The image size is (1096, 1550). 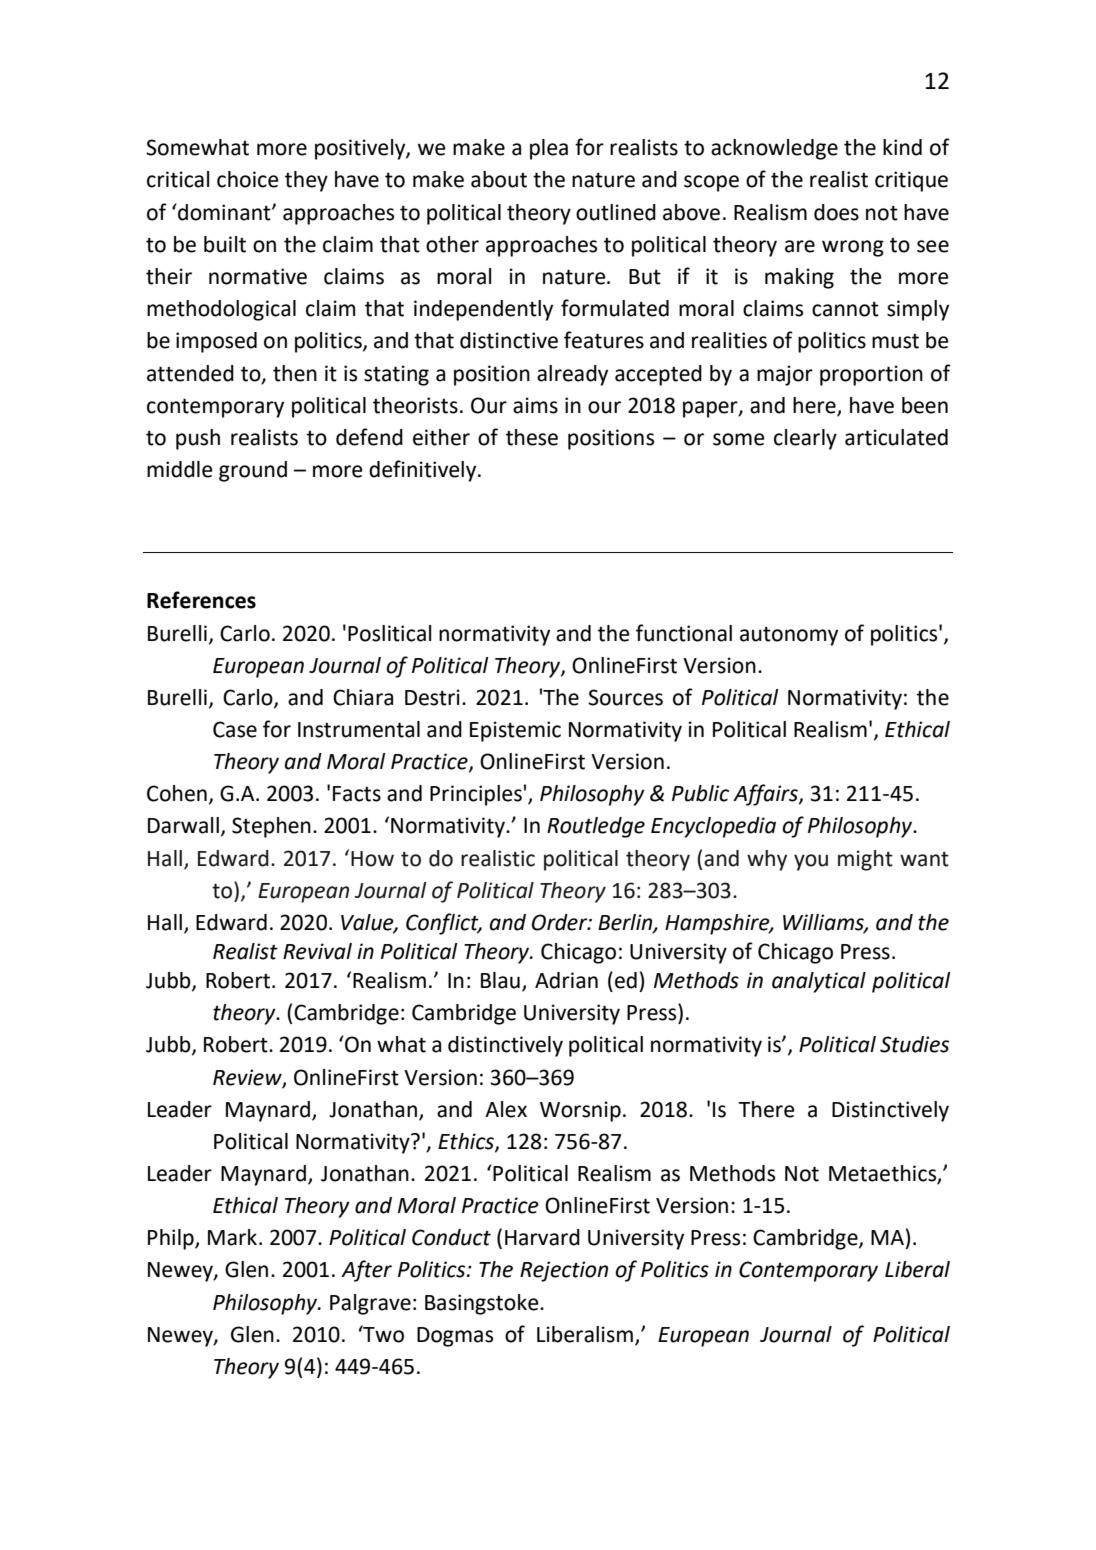 I want to click on Epistemic, so click(x=515, y=731).
